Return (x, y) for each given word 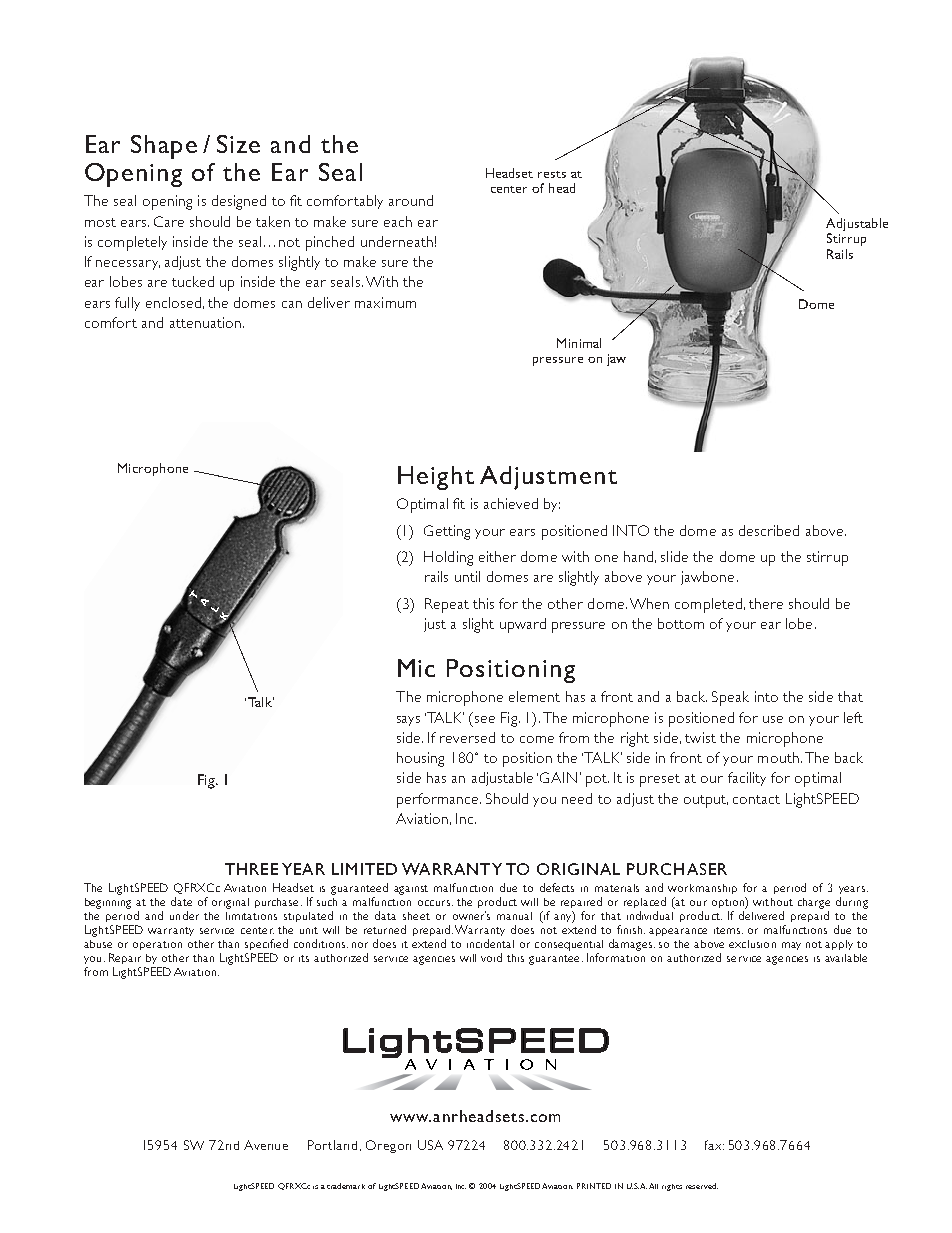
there (766, 603)
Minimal (579, 343)
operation (157, 945)
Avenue (266, 1145)
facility (747, 779)
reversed (467, 737)
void (491, 957)
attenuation (205, 322)
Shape (164, 147)
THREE (251, 869)
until (467, 576)
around (411, 200)
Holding (448, 558)
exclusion (752, 944)
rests (552, 174)
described (769, 530)
